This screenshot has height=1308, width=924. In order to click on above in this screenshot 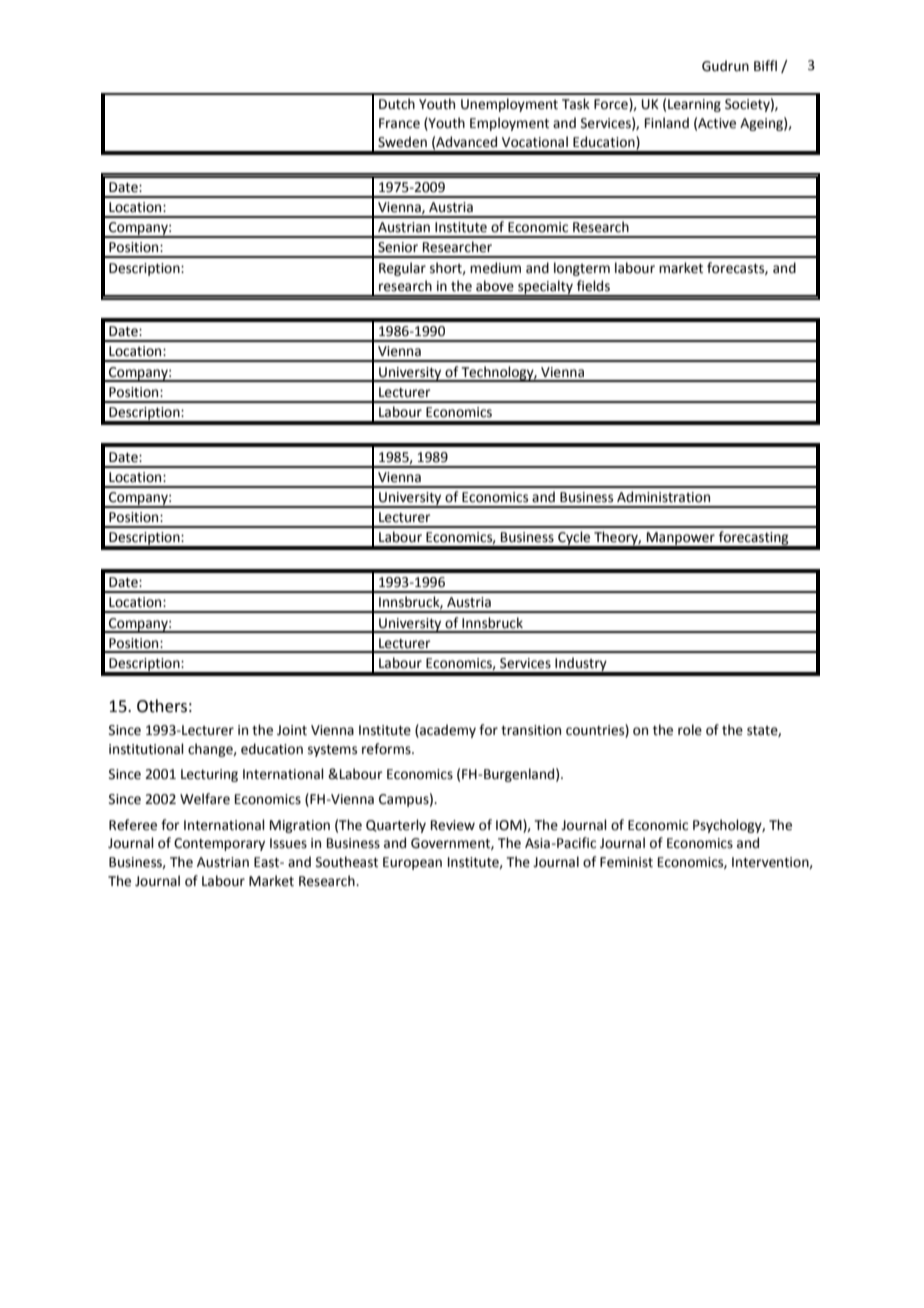, I will do `click(495, 286)`.
